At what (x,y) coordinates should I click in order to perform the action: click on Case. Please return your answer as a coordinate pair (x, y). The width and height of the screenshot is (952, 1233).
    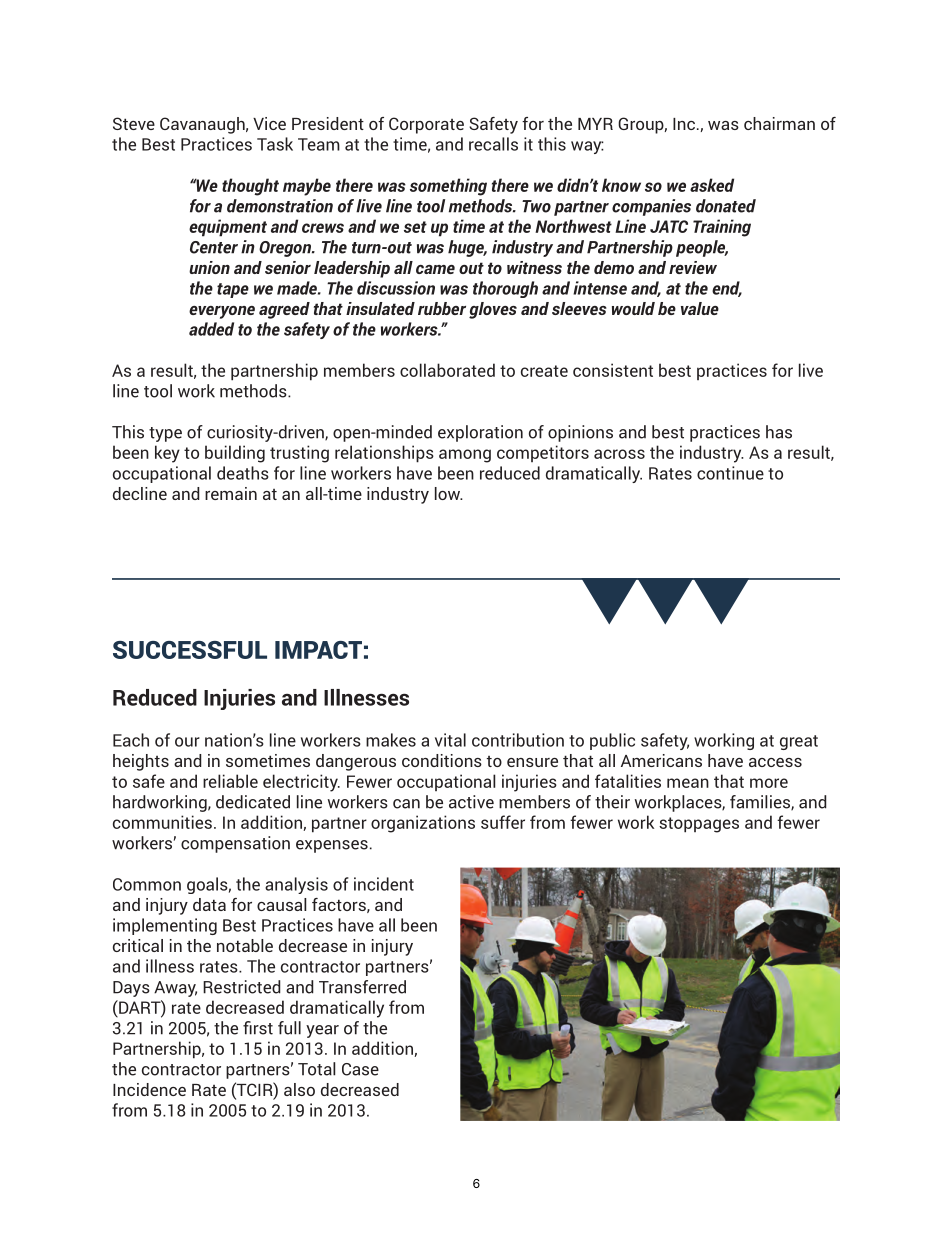
    Looking at the image, I should click on (360, 1069).
